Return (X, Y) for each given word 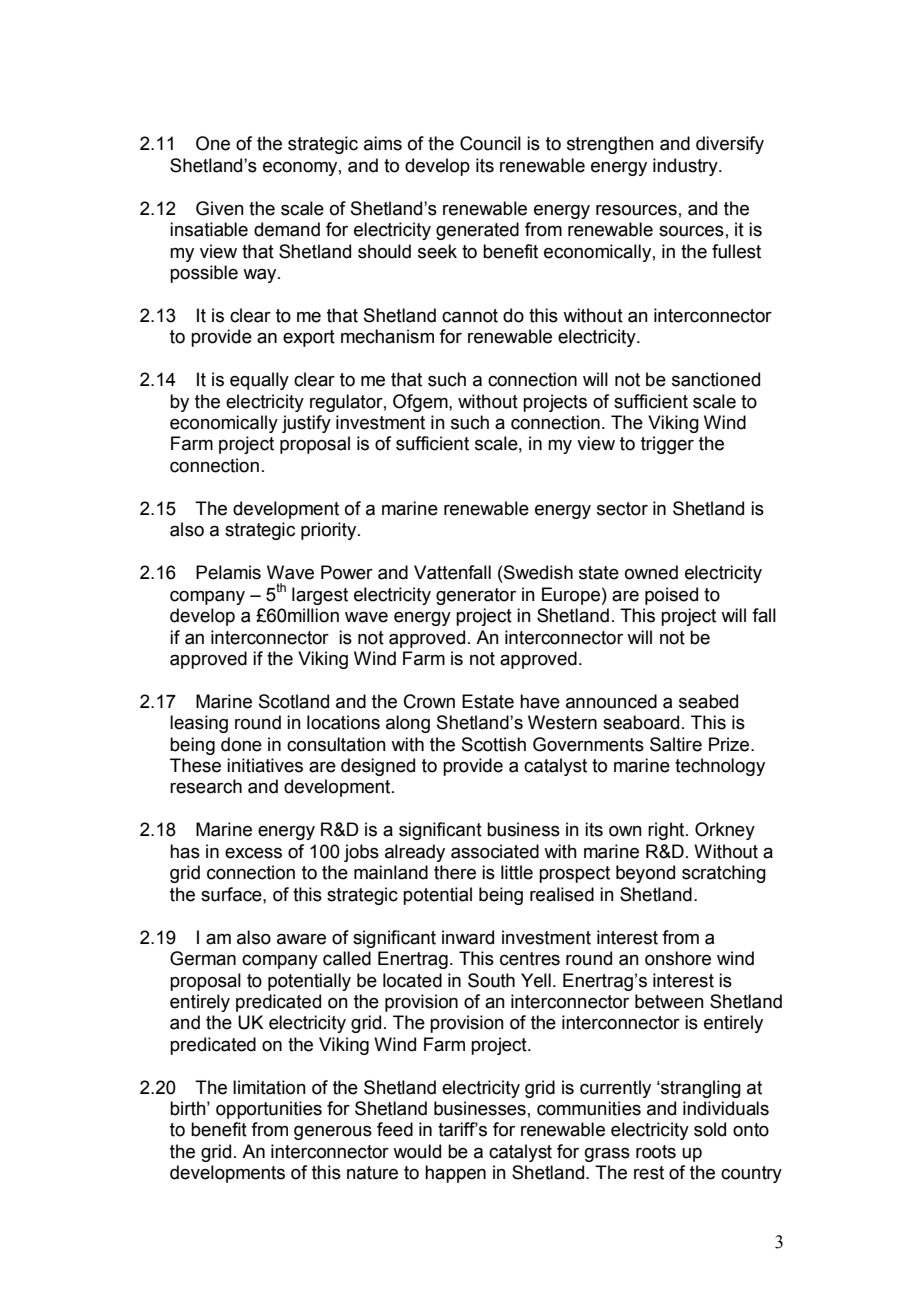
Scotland (294, 701)
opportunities (269, 1110)
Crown (429, 701)
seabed (708, 701)
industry (686, 167)
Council (490, 143)
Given (220, 208)
